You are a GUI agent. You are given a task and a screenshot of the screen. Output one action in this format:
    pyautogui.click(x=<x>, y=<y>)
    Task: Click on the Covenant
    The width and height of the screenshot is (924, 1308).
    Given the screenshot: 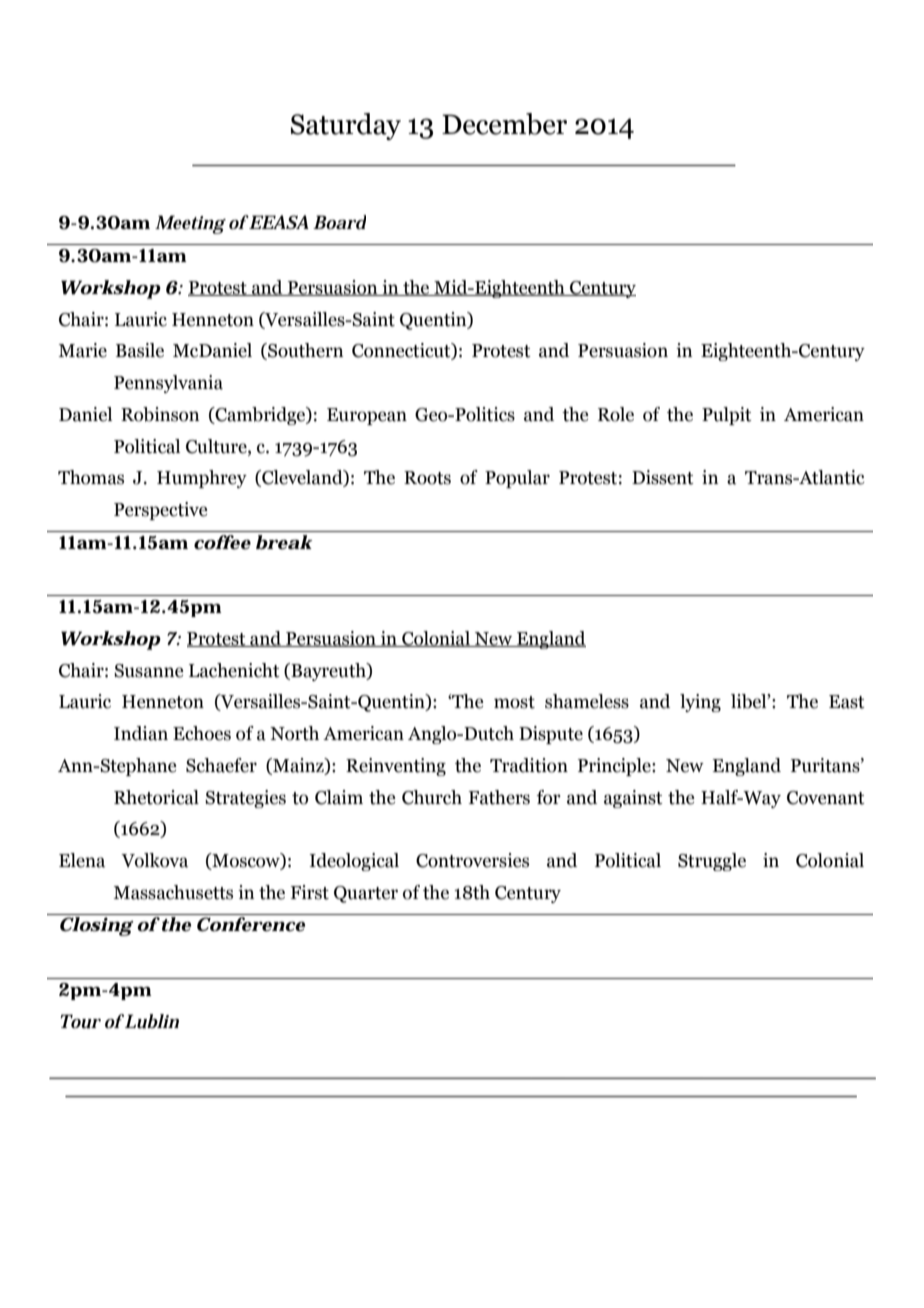 What is the action you would take?
    pyautogui.click(x=826, y=798)
